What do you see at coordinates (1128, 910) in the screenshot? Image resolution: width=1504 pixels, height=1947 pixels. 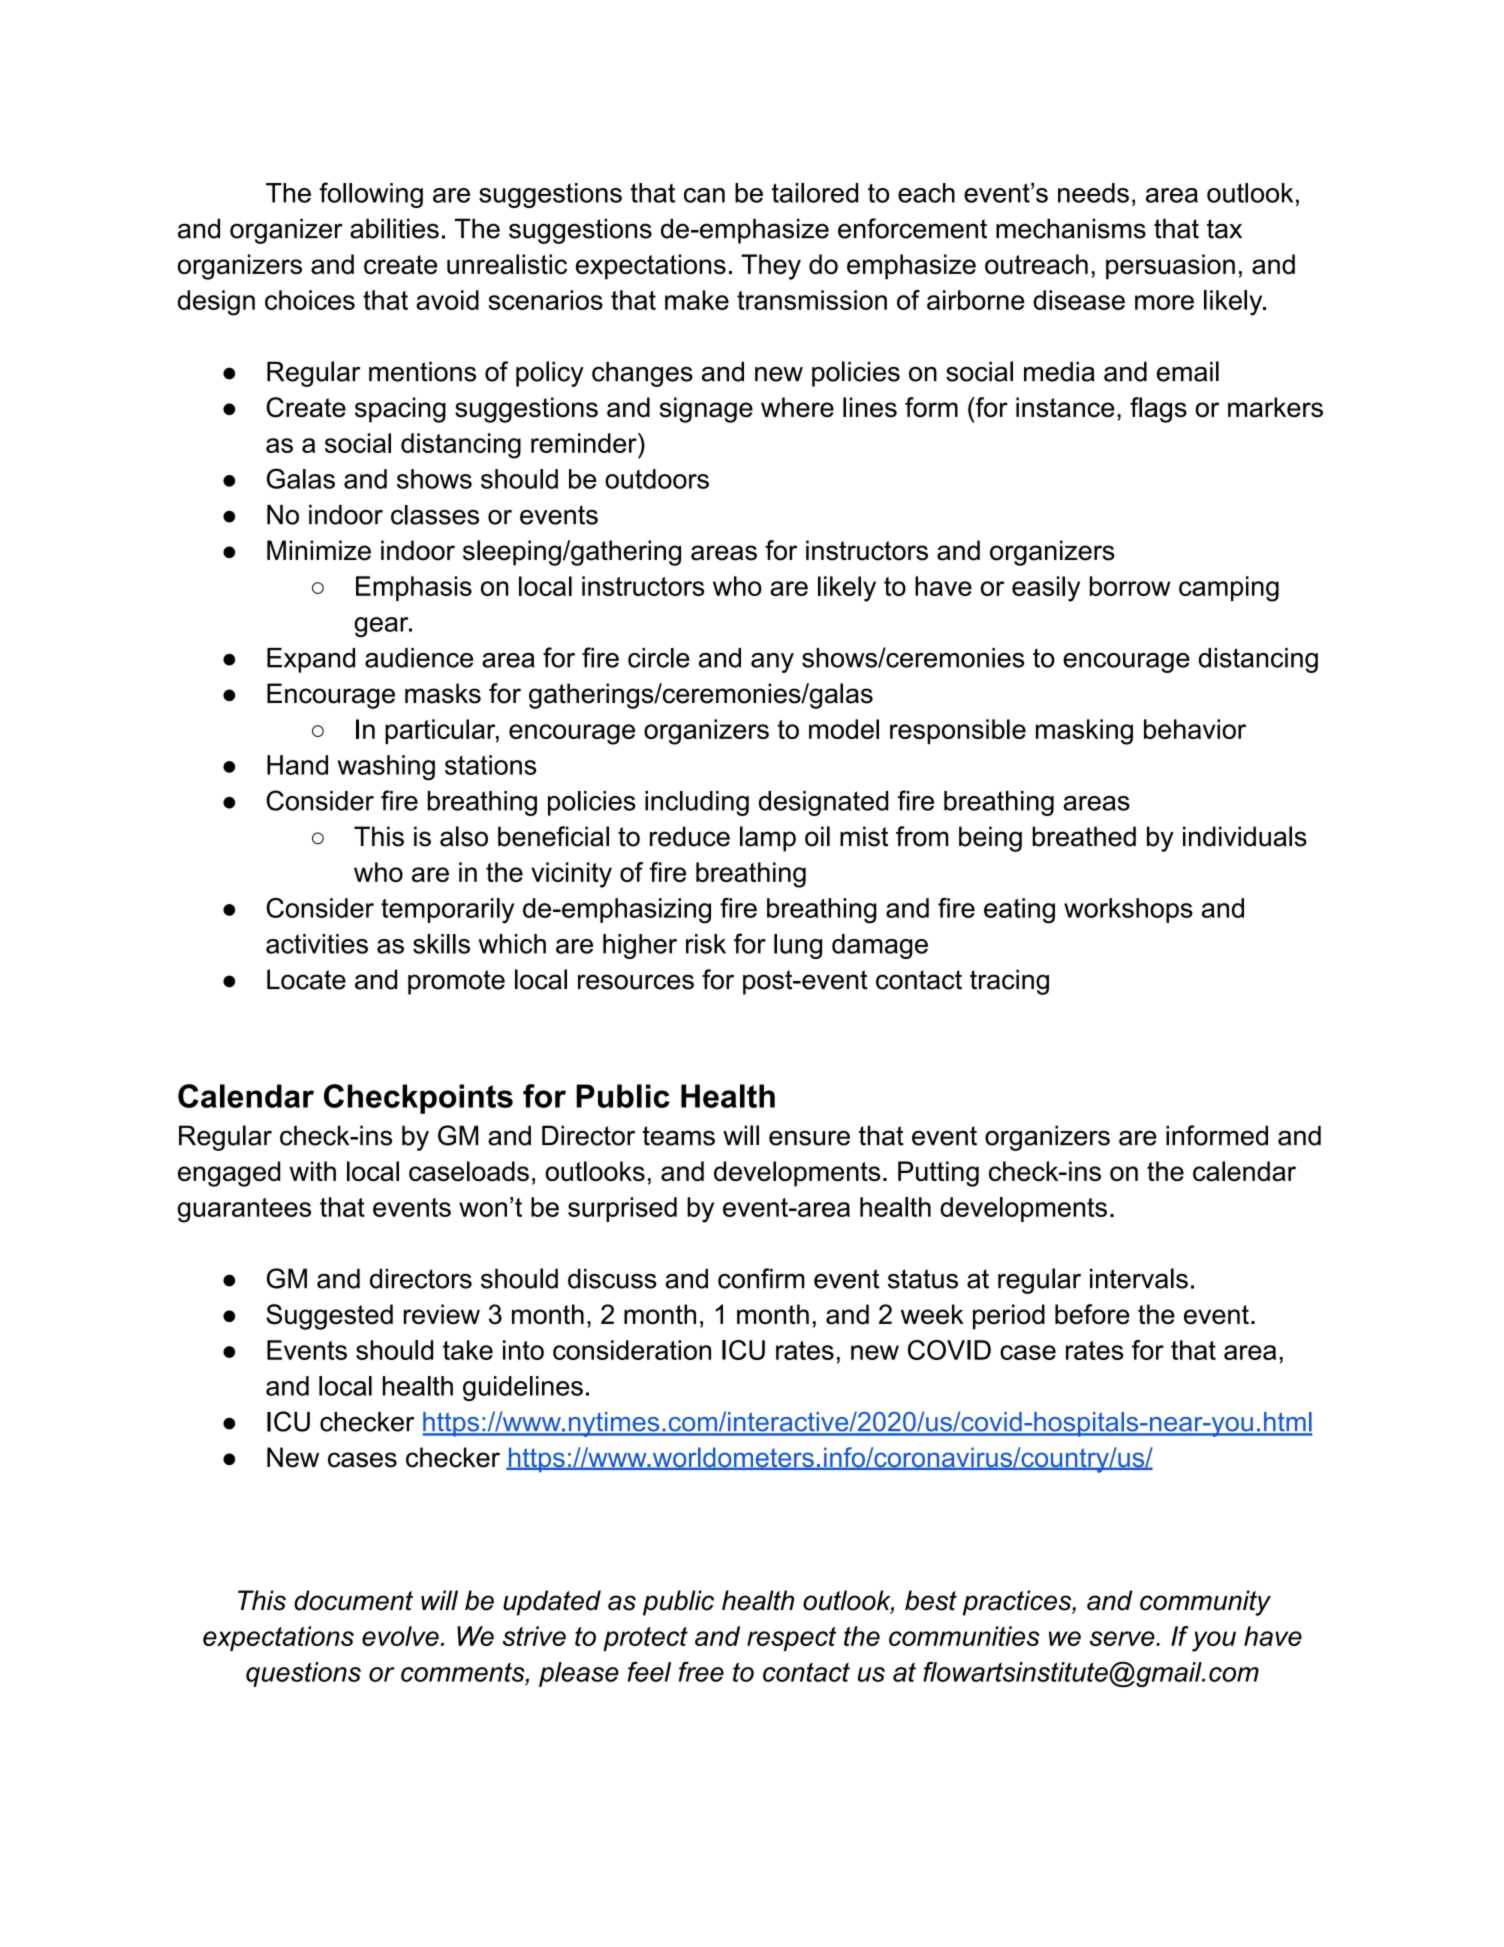 I see `workshops` at bounding box center [1128, 910].
